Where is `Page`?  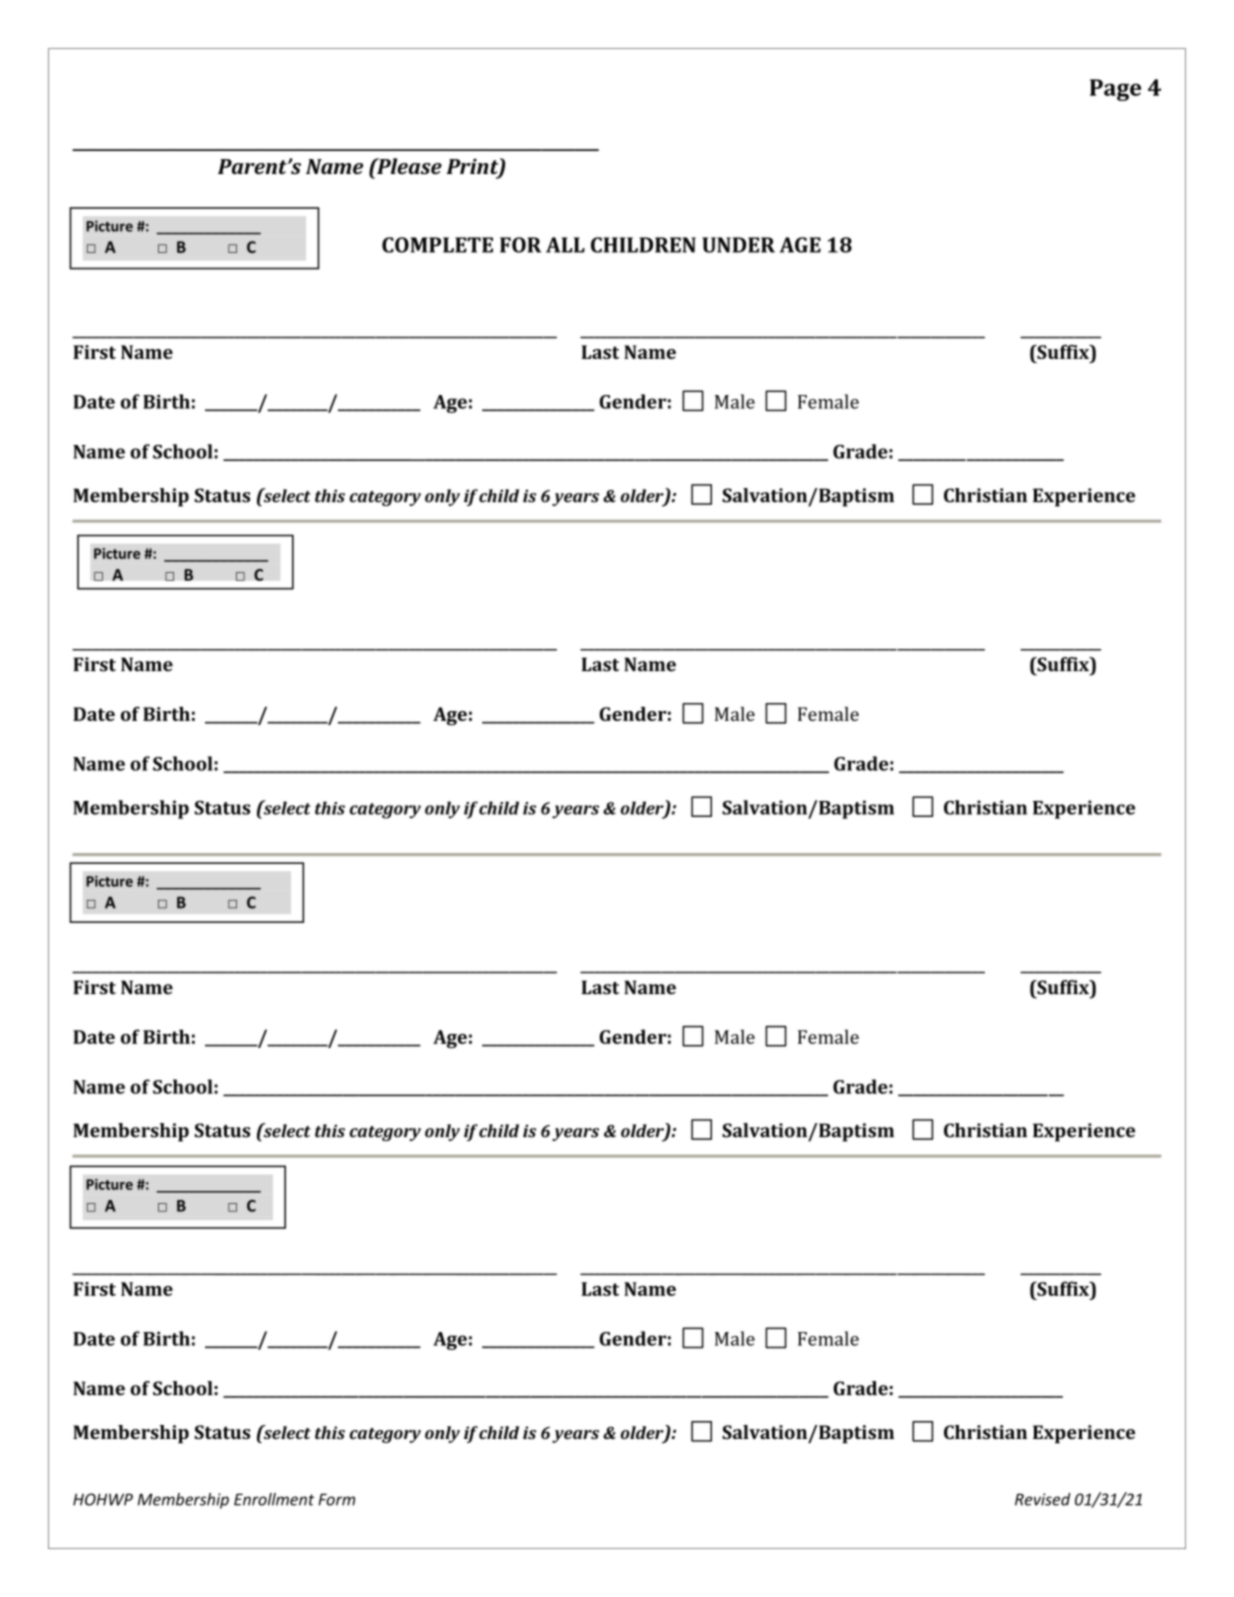 Page is located at coordinates (1115, 90).
